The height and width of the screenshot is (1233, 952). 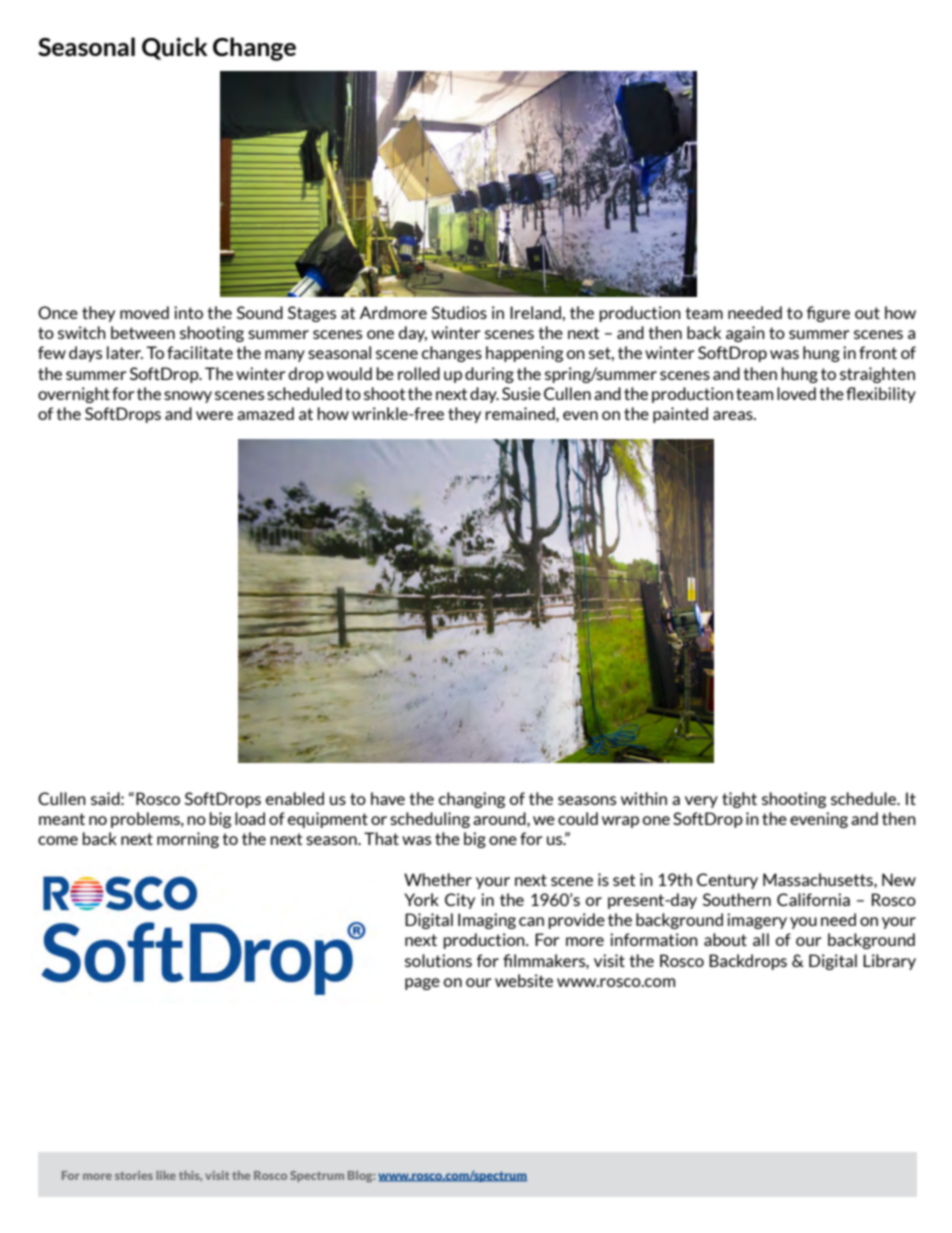 I want to click on Studios, so click(x=459, y=312).
